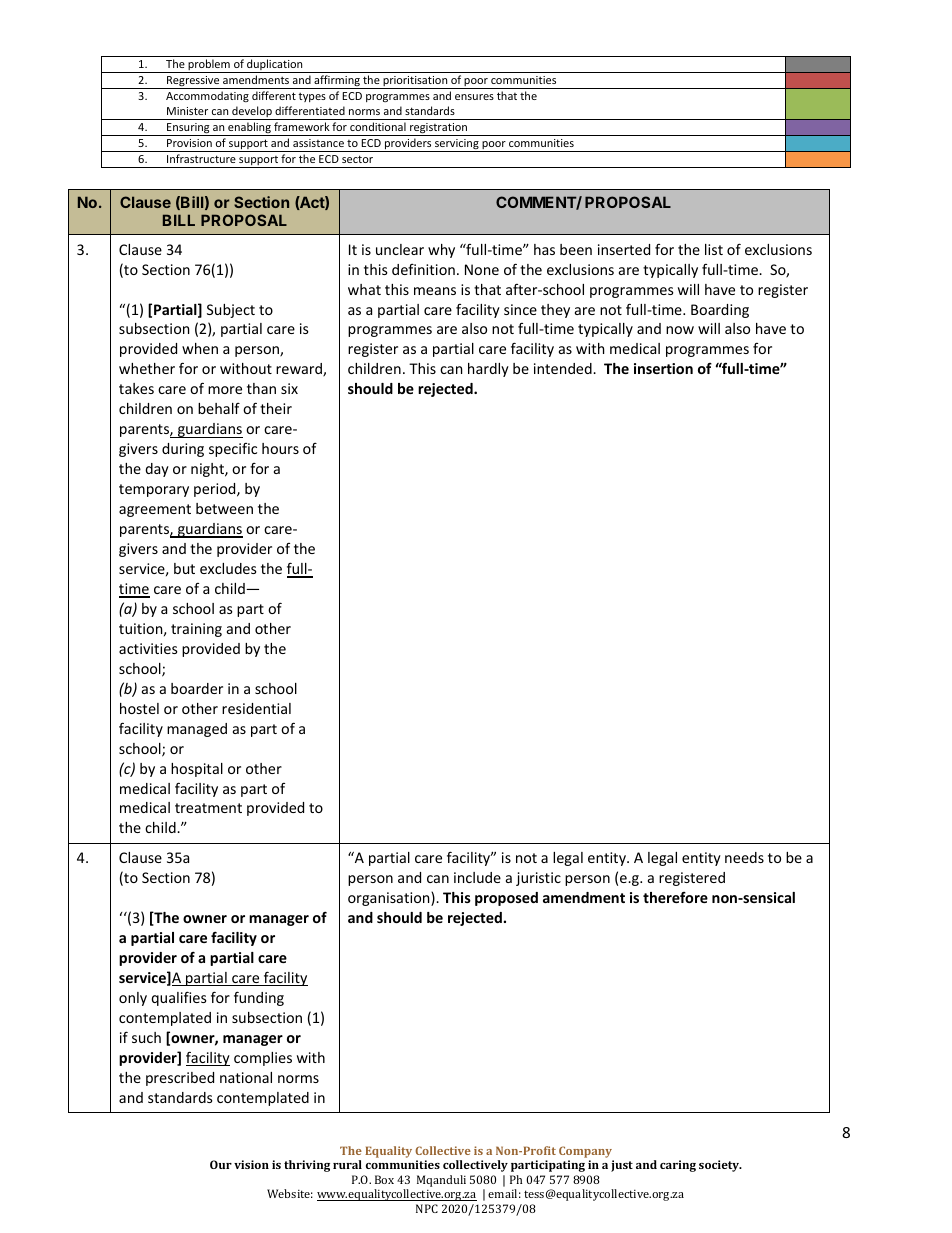  What do you see at coordinates (663, 368) in the screenshot?
I see `insertion` at bounding box center [663, 368].
